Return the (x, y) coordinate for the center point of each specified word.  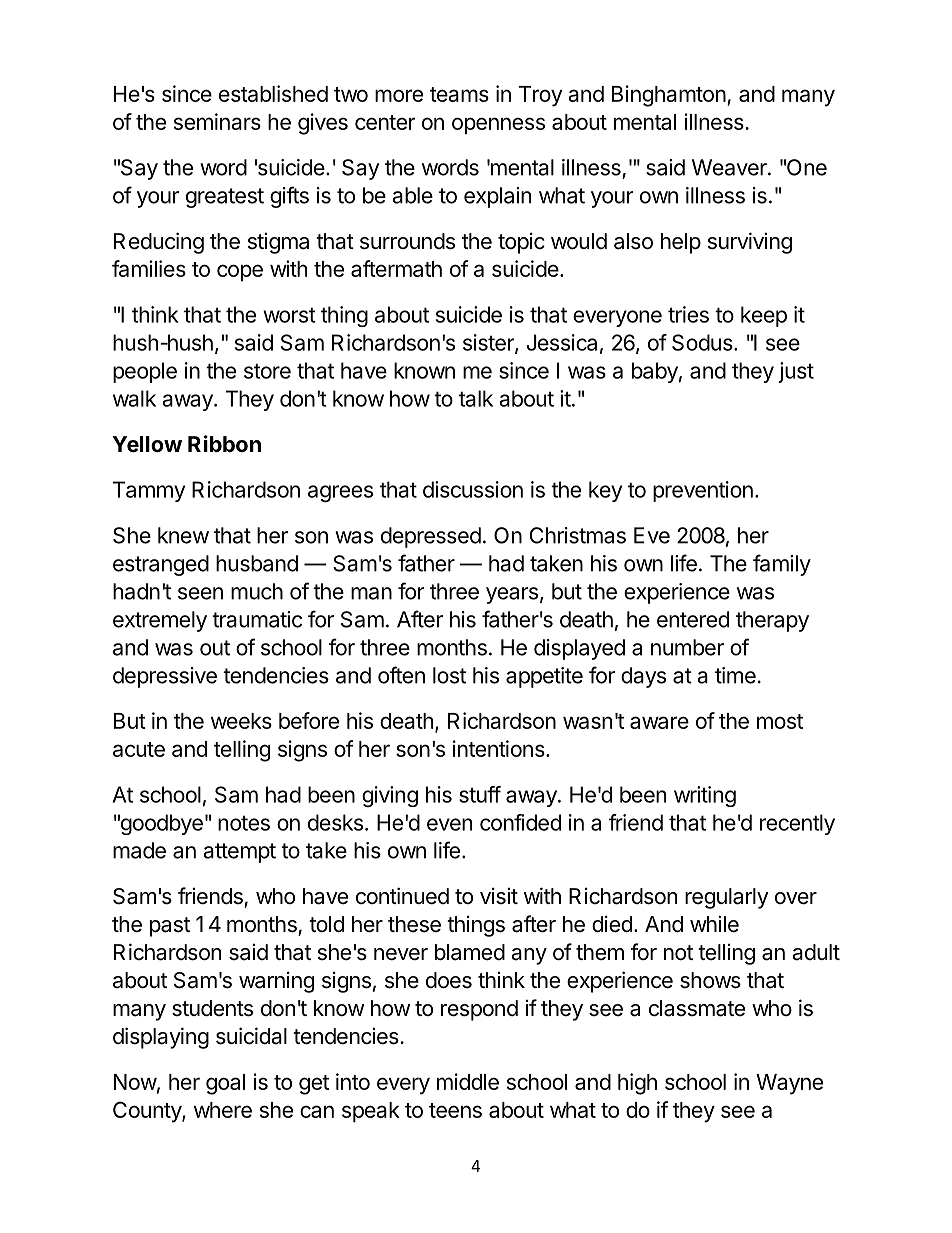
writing (705, 796)
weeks (241, 721)
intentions (499, 748)
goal (225, 1084)
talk (476, 398)
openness (498, 125)
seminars (217, 121)
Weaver (730, 167)
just (796, 372)
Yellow (147, 444)
